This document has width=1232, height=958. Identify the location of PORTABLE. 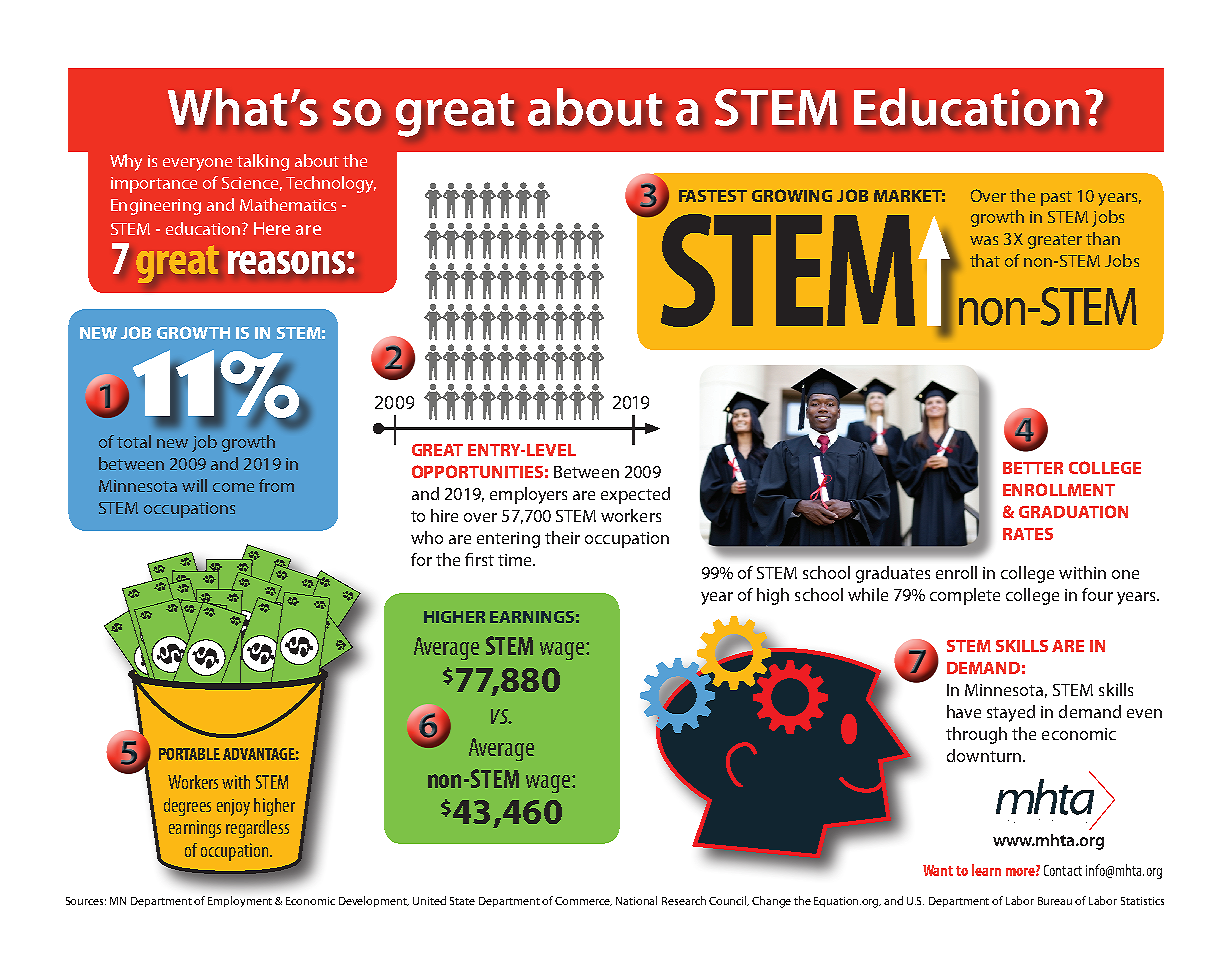
(189, 754).
